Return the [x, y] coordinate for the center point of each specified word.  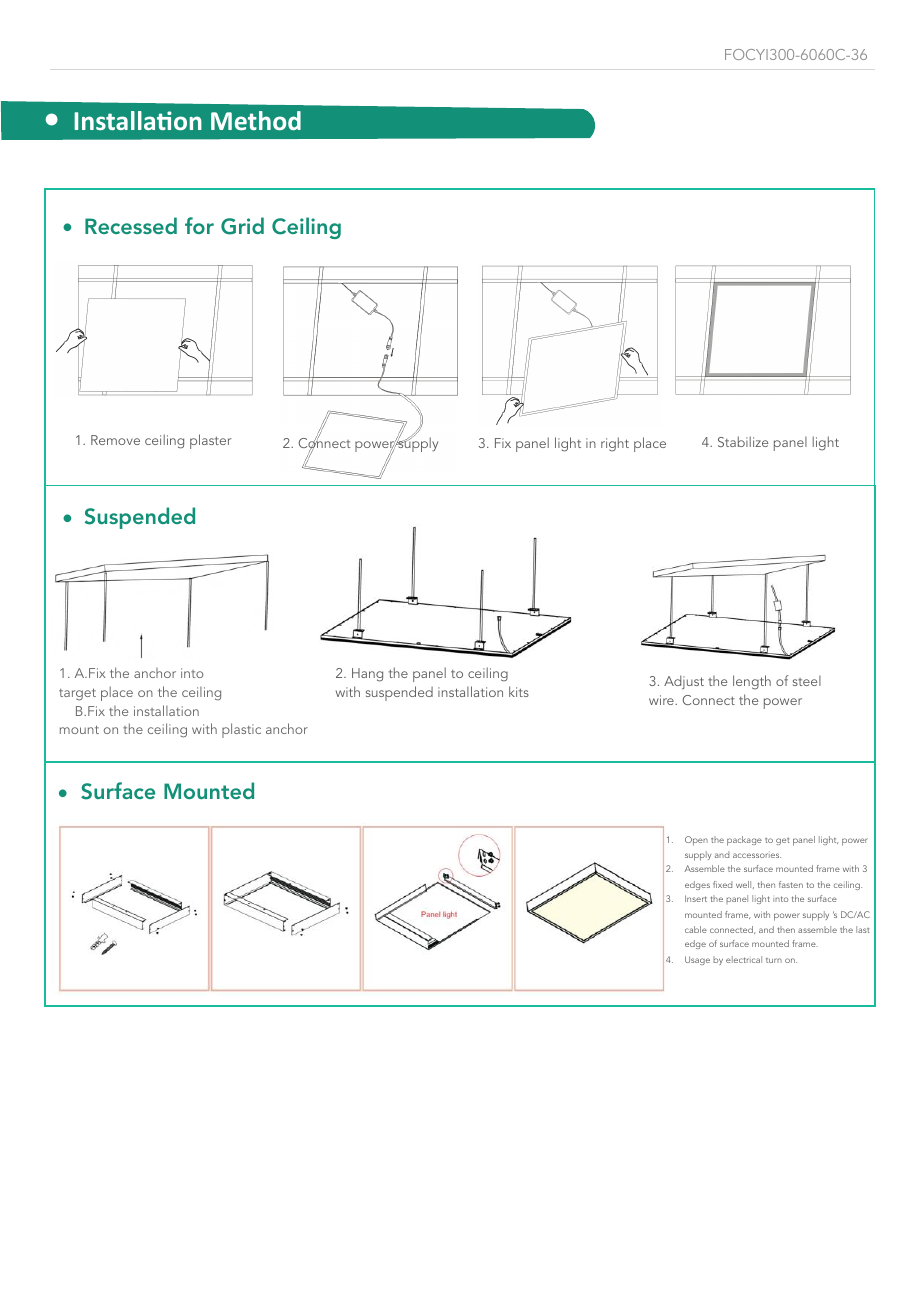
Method [256, 120]
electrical [744, 959]
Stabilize [743, 441]
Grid [242, 226]
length [752, 682]
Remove [115, 440]
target [77, 694]
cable [696, 929]
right [615, 444]
